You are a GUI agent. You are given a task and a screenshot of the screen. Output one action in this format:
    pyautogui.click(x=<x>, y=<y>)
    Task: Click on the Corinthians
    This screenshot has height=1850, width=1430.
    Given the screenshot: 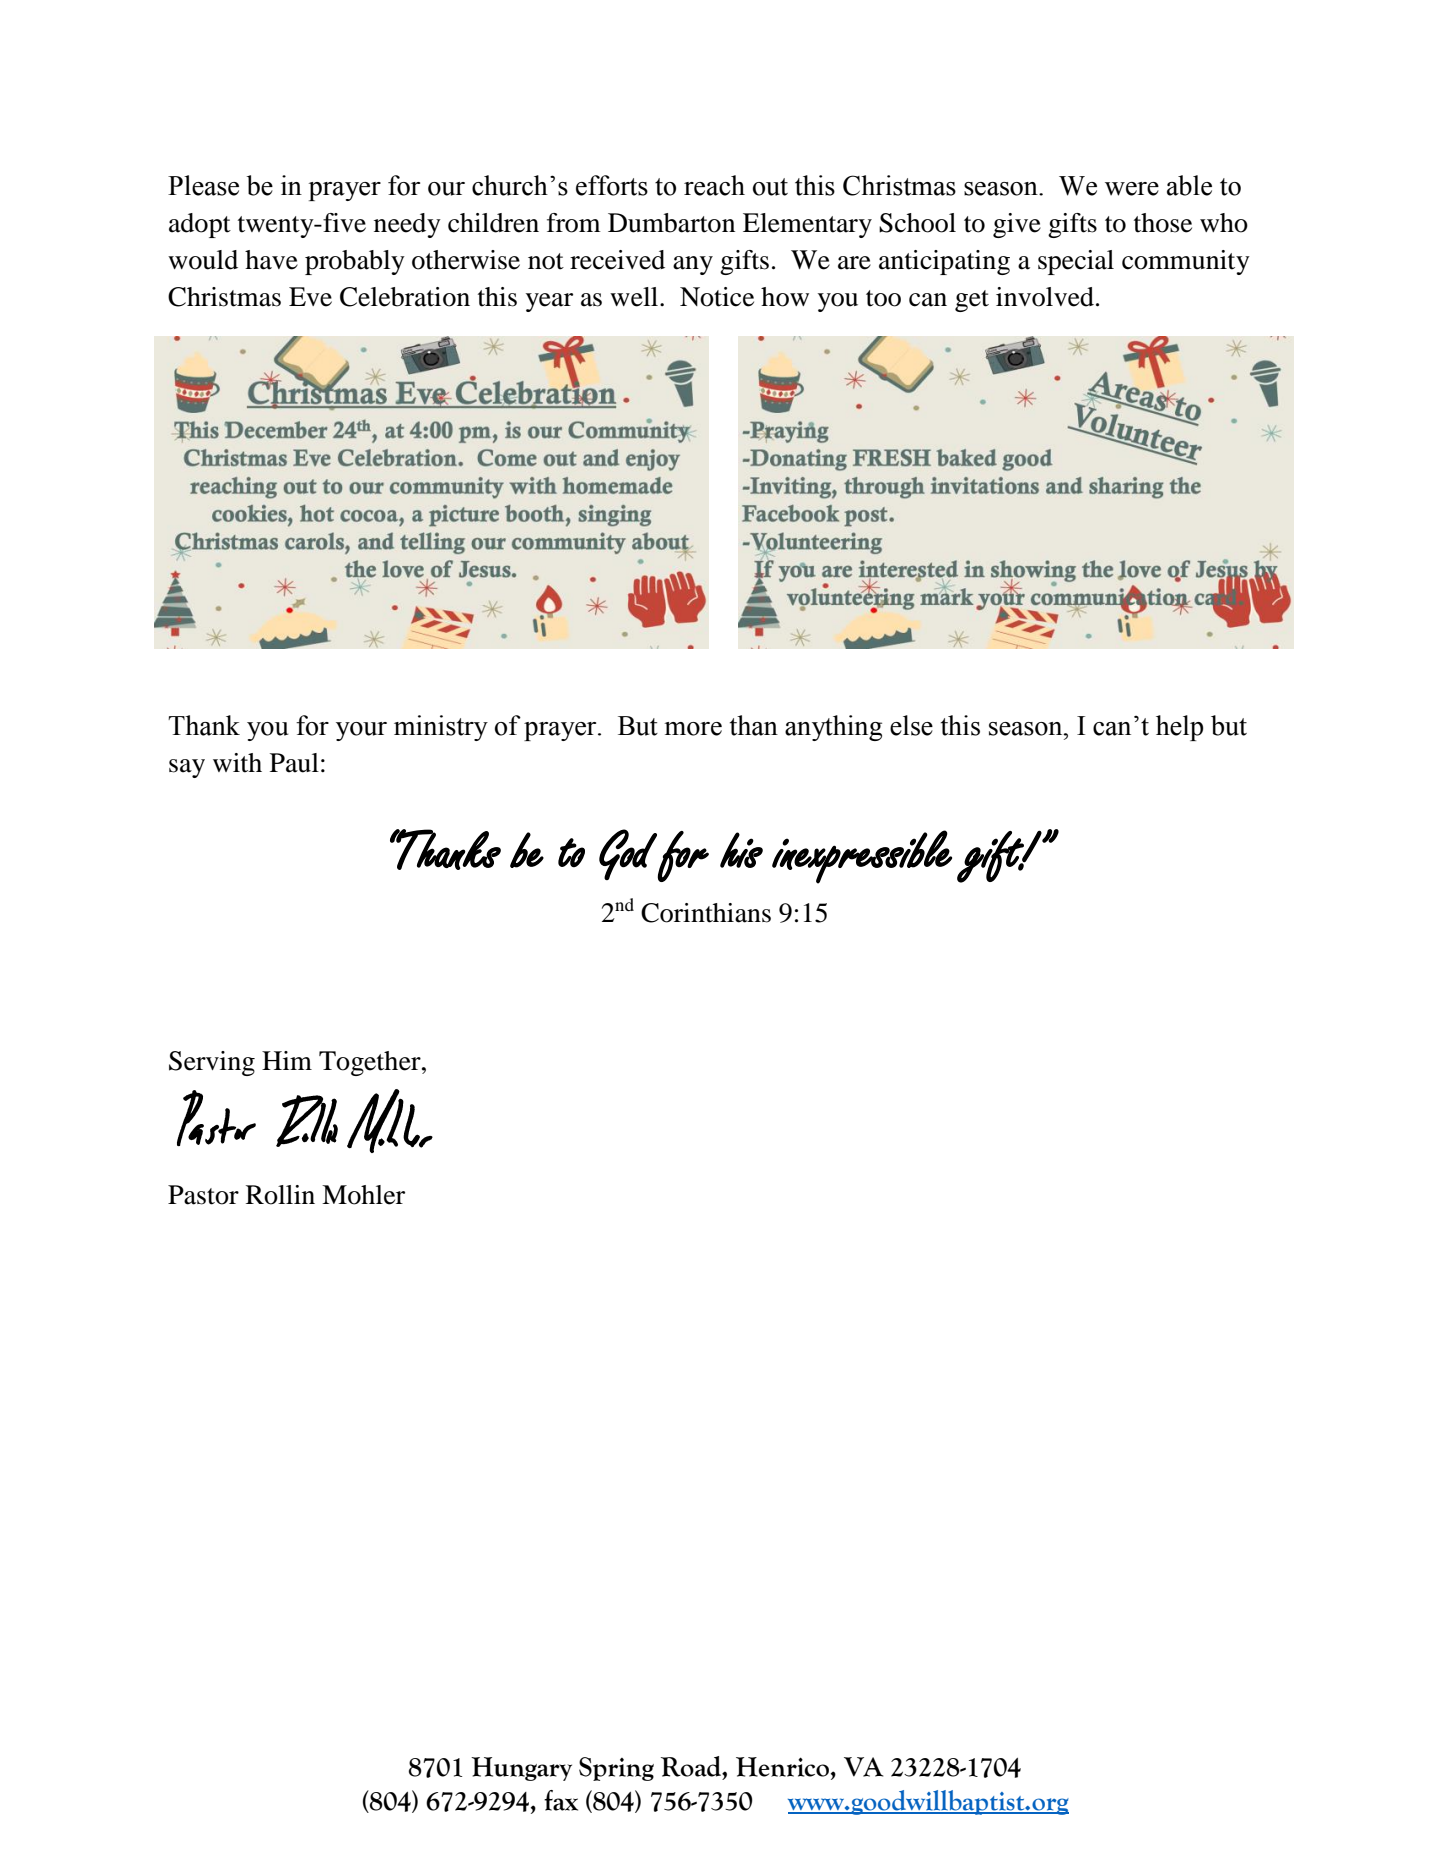 What is the action you would take?
    pyautogui.click(x=706, y=913)
